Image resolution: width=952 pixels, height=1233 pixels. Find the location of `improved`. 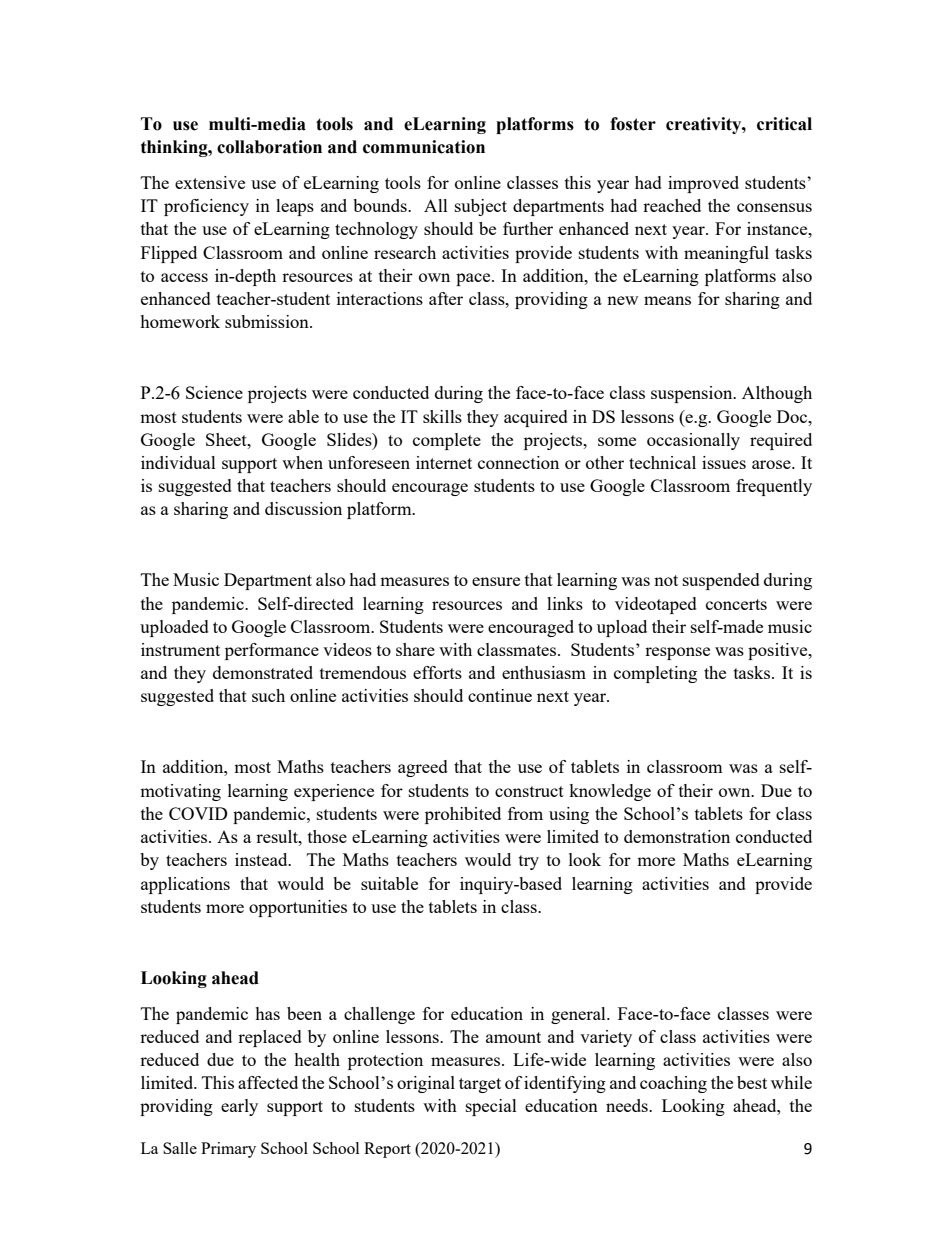

improved is located at coordinates (703, 184).
